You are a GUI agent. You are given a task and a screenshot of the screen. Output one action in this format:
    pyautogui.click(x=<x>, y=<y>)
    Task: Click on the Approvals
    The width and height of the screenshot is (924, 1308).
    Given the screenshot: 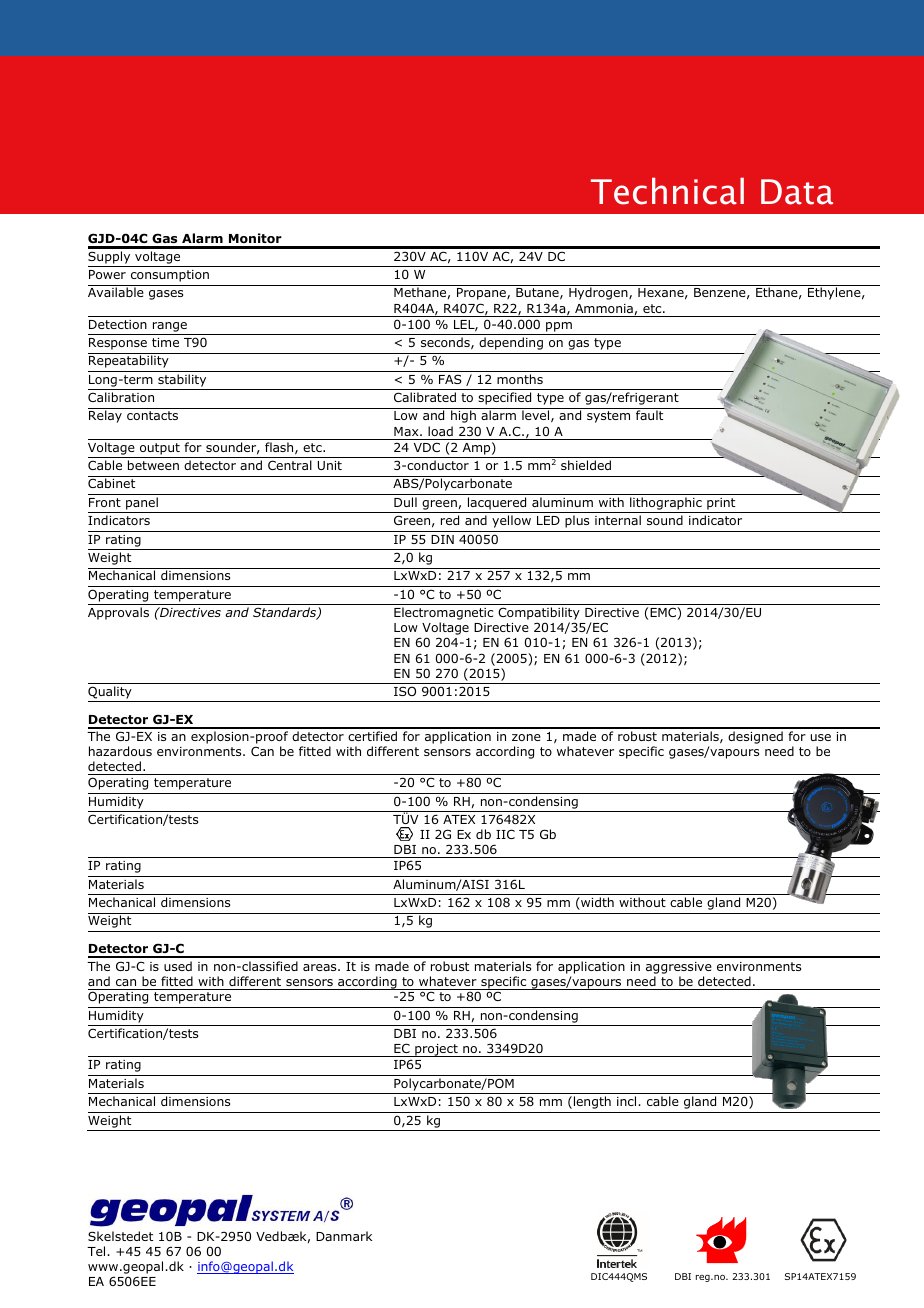 What is the action you would take?
    pyautogui.click(x=118, y=613)
